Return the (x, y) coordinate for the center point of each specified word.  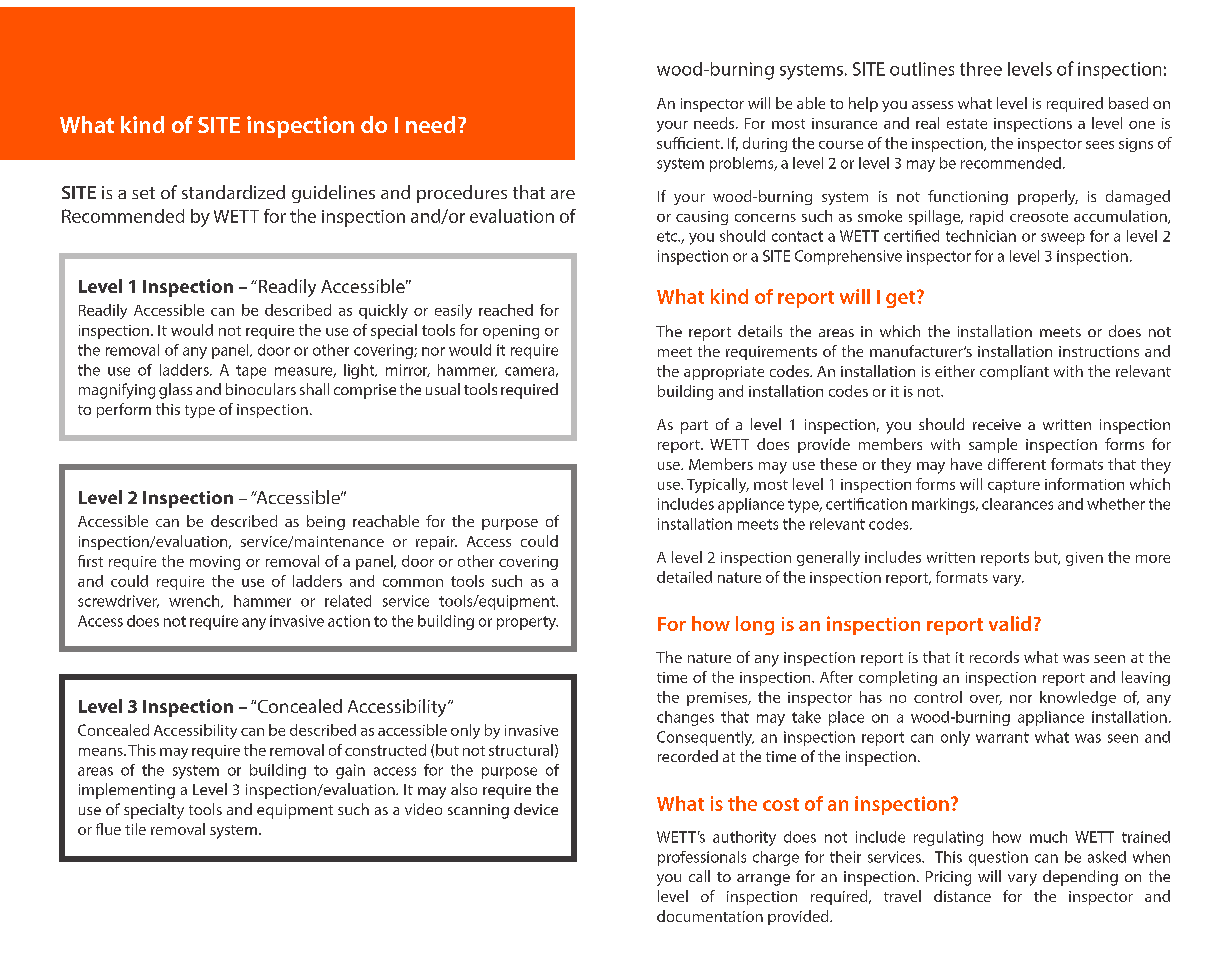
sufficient (689, 143)
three (981, 69)
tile (135, 829)
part (694, 427)
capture (1014, 486)
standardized (233, 192)
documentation (710, 916)
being (326, 522)
